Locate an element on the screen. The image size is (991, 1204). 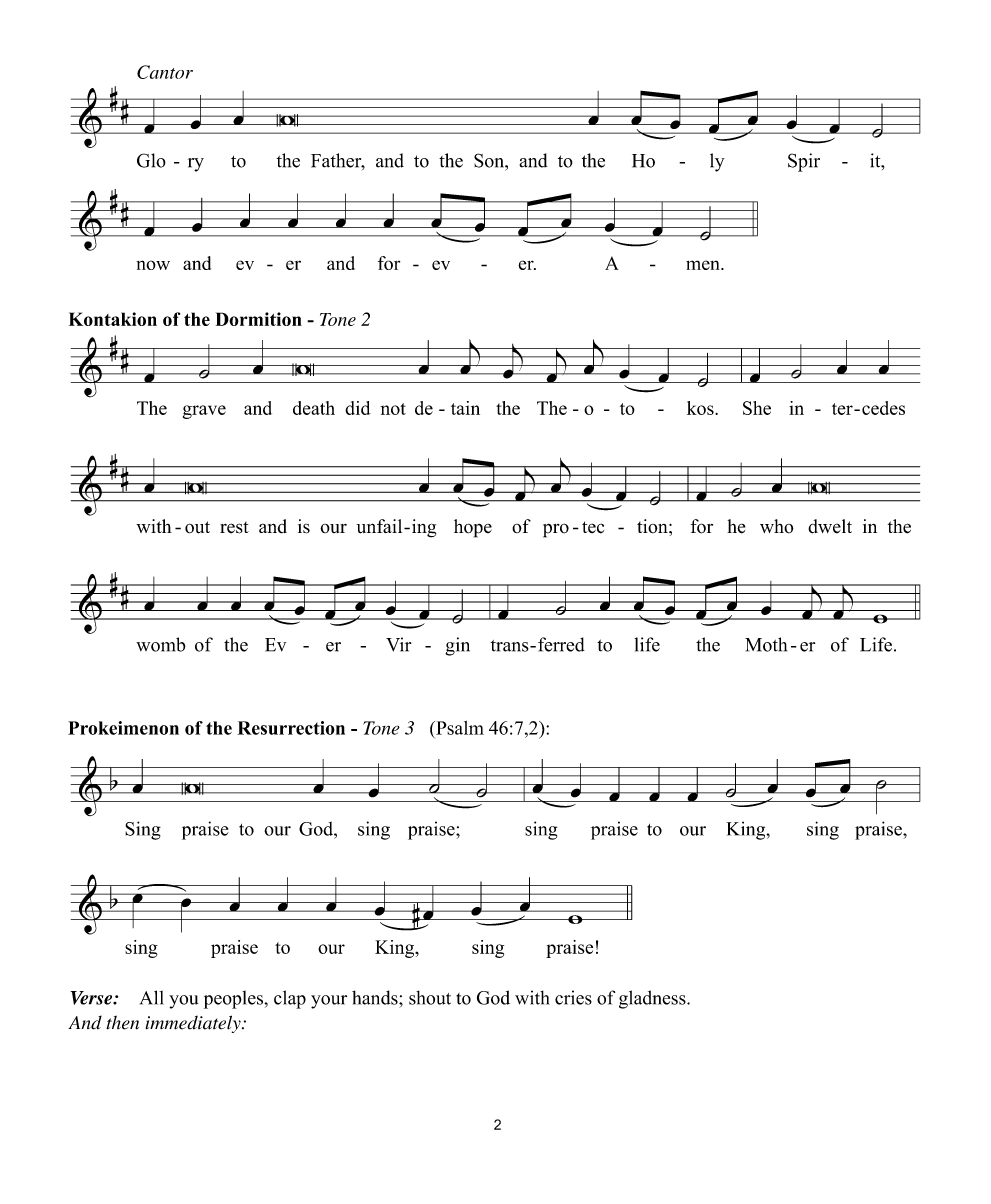
immediately is located at coordinates (194, 1024).
